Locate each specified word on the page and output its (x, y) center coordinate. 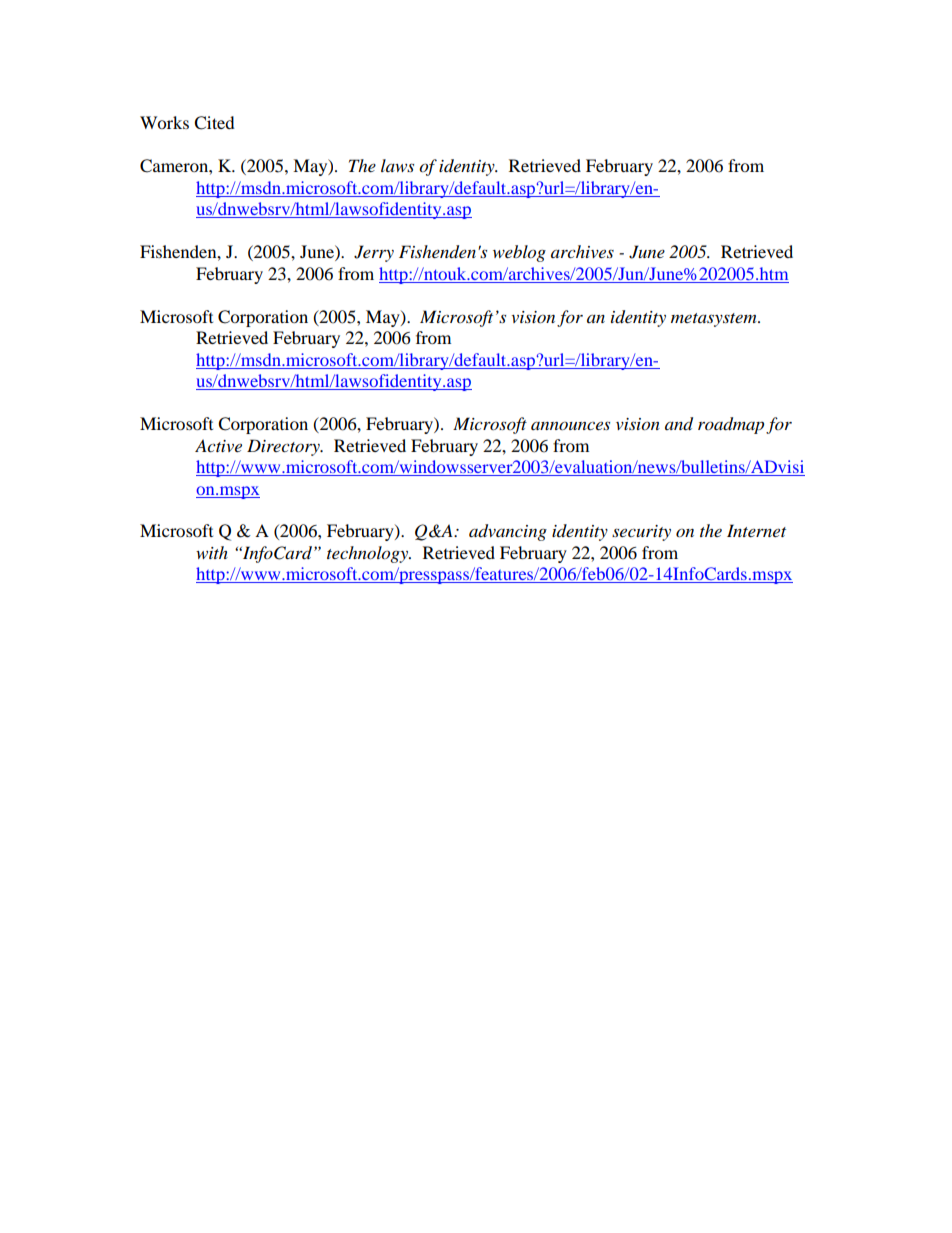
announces (570, 425)
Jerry (374, 253)
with (212, 552)
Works (164, 122)
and (679, 424)
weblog (519, 253)
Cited (214, 123)
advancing (508, 532)
